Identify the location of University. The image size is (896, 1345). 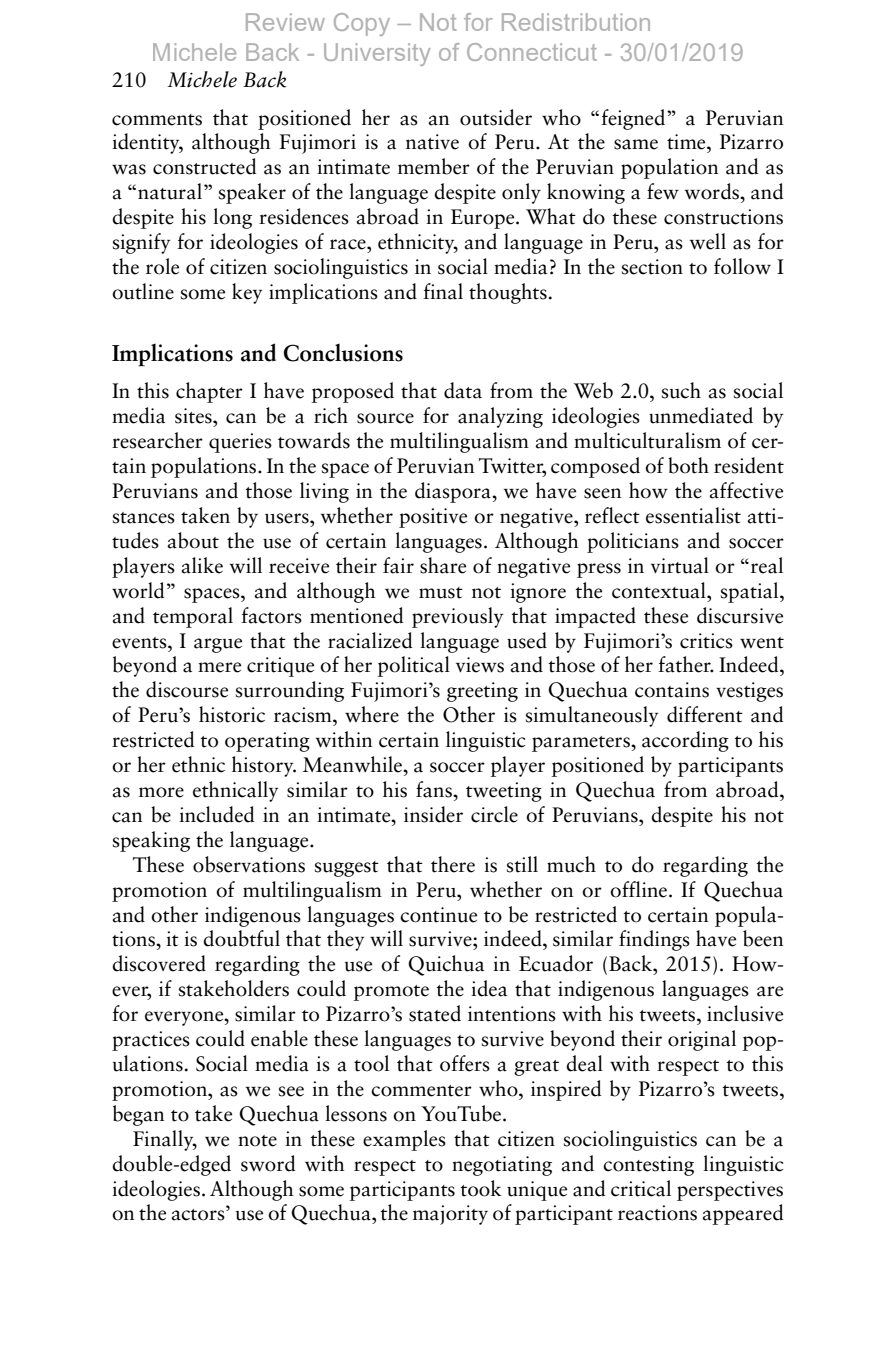
(377, 54).
